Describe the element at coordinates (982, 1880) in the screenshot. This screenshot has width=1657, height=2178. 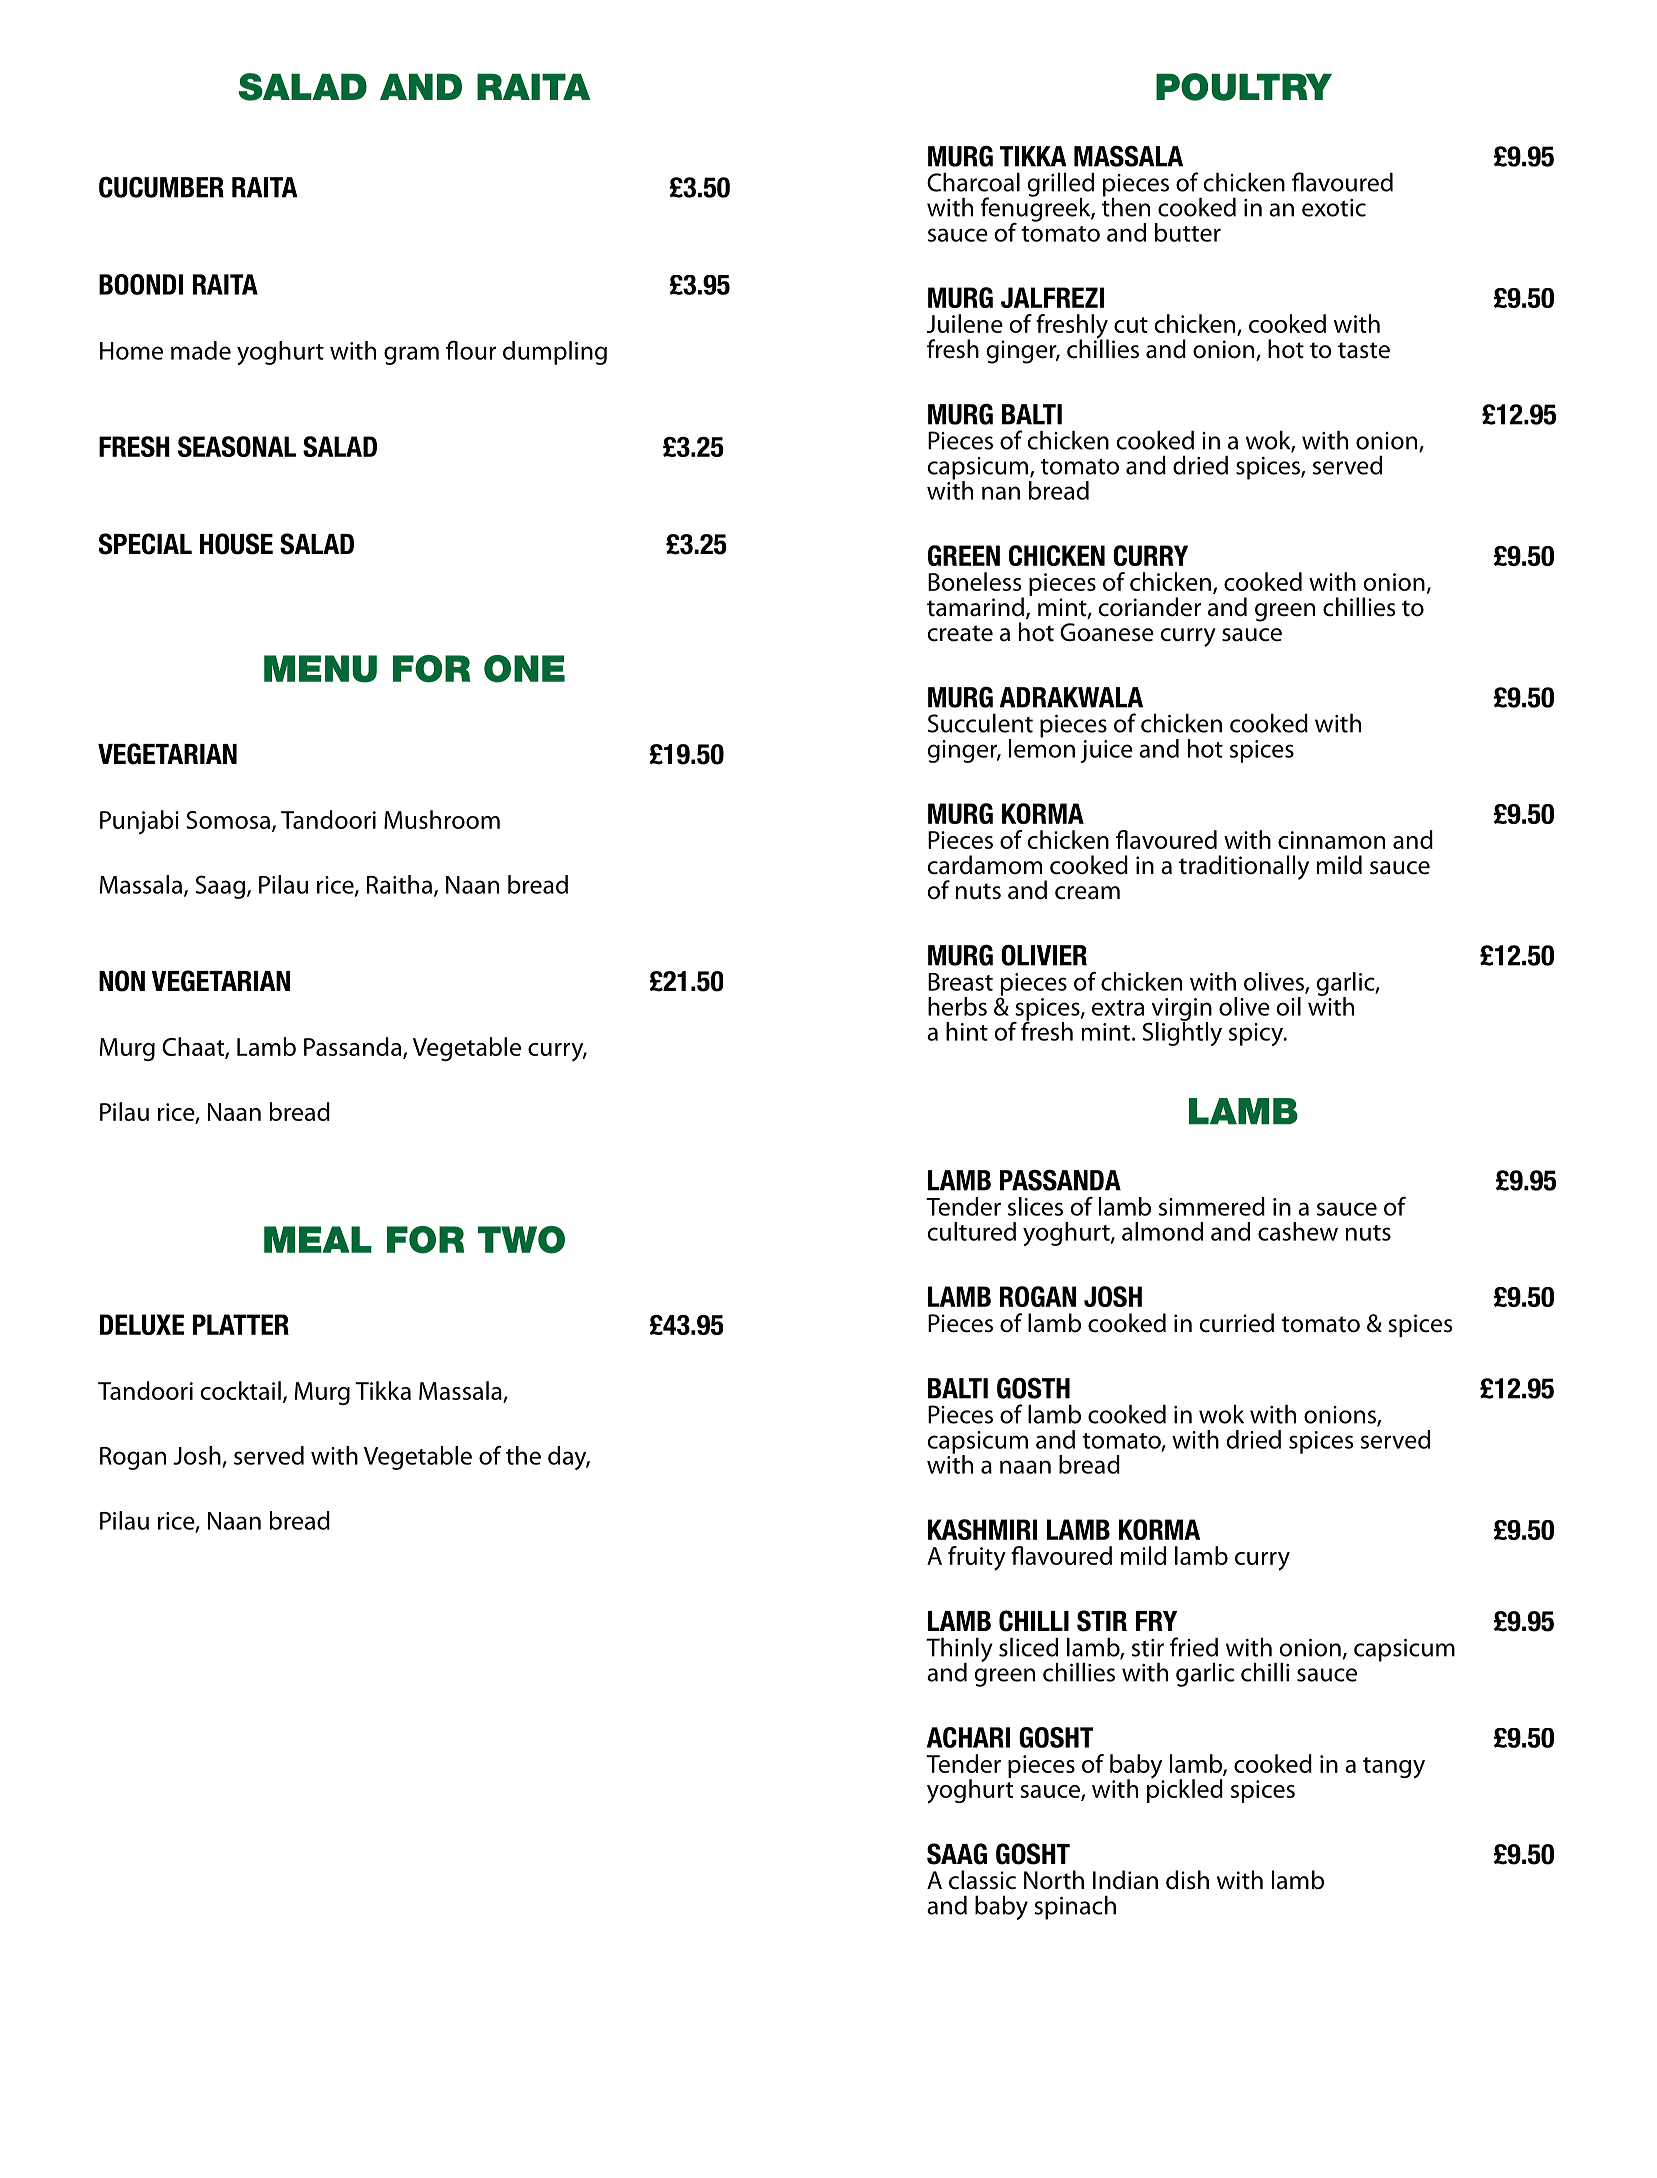
I see `classic` at that location.
